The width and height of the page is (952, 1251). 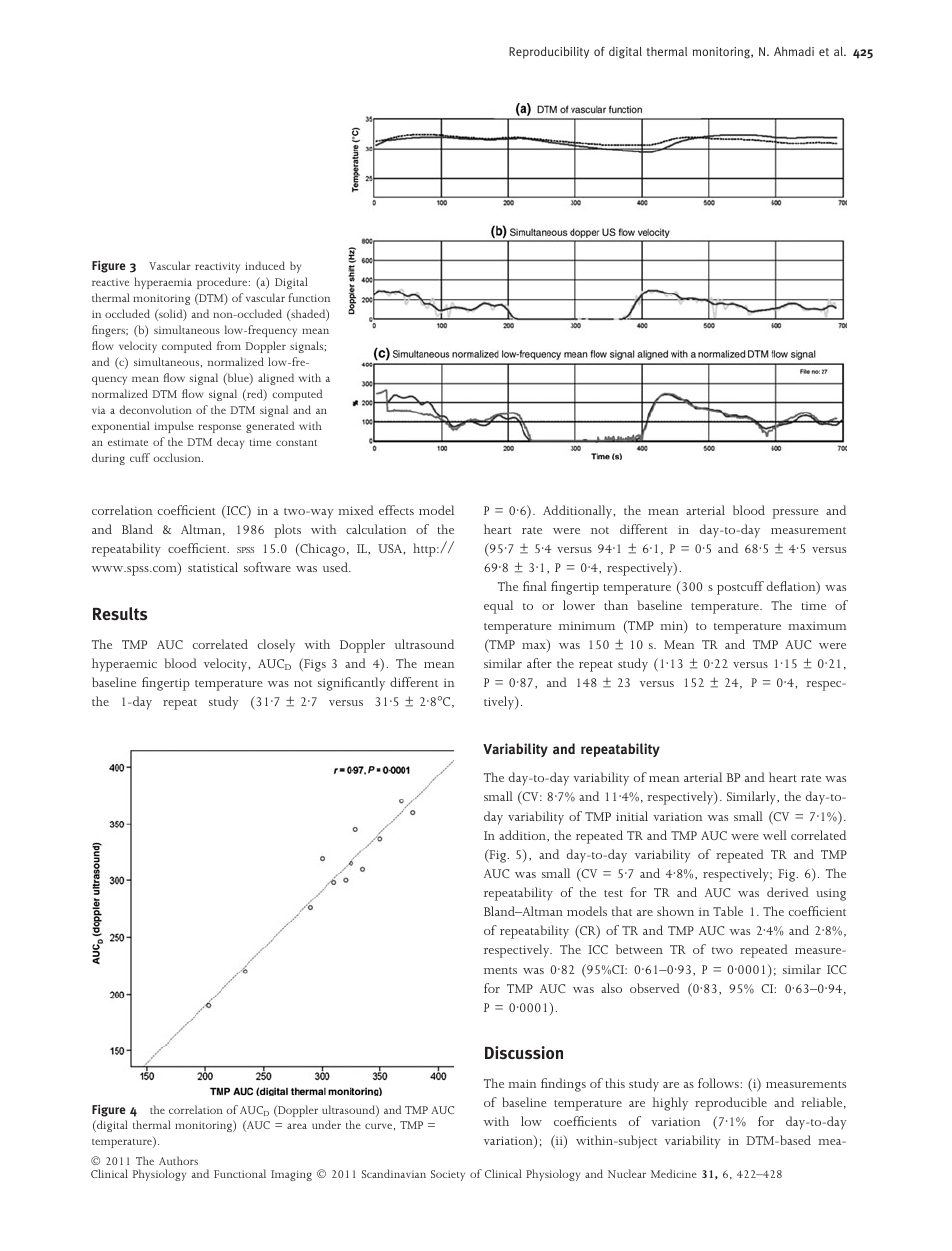 I want to click on Ahmadi, so click(x=794, y=51).
